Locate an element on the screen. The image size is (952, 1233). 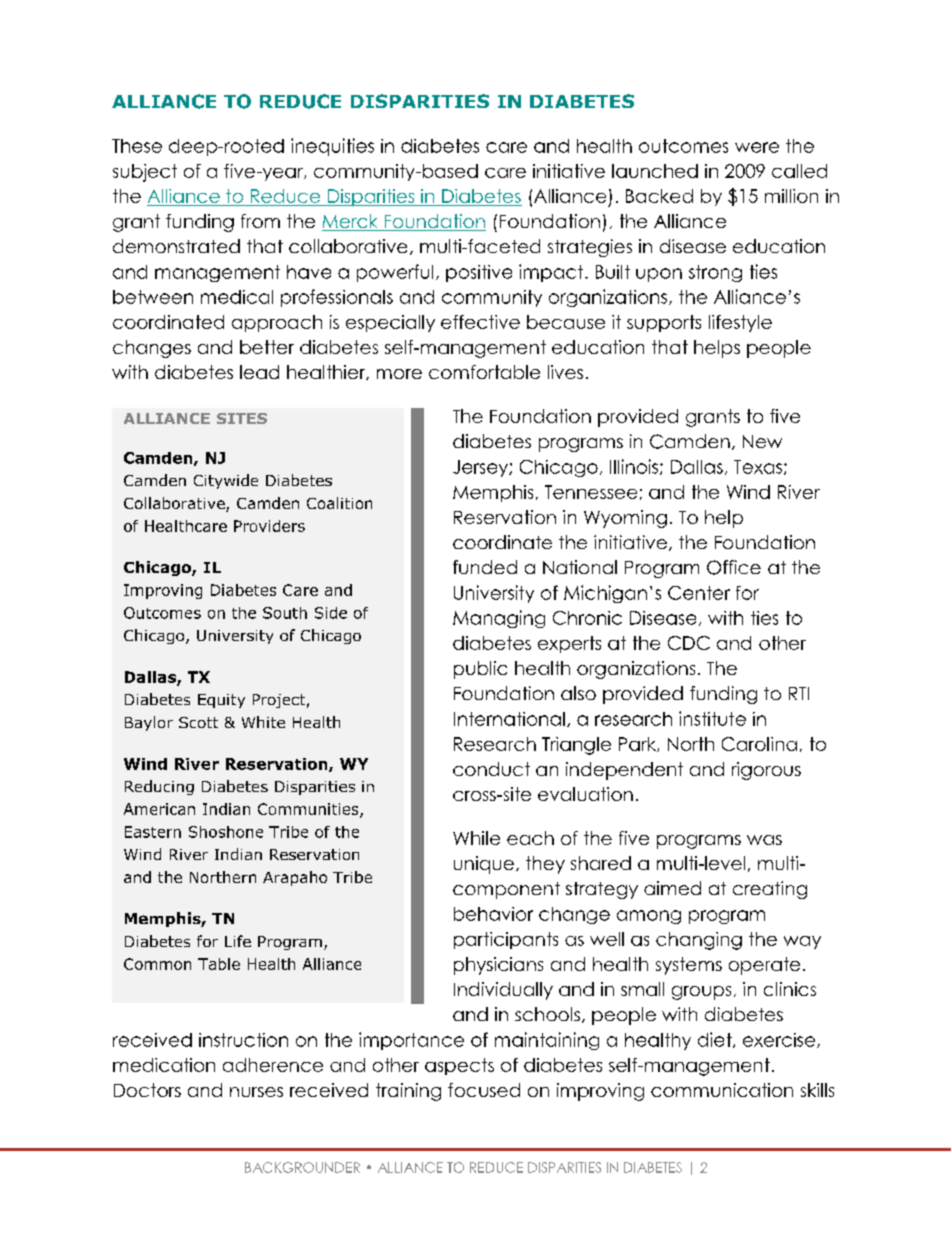
subject is located at coordinates (145, 173).
